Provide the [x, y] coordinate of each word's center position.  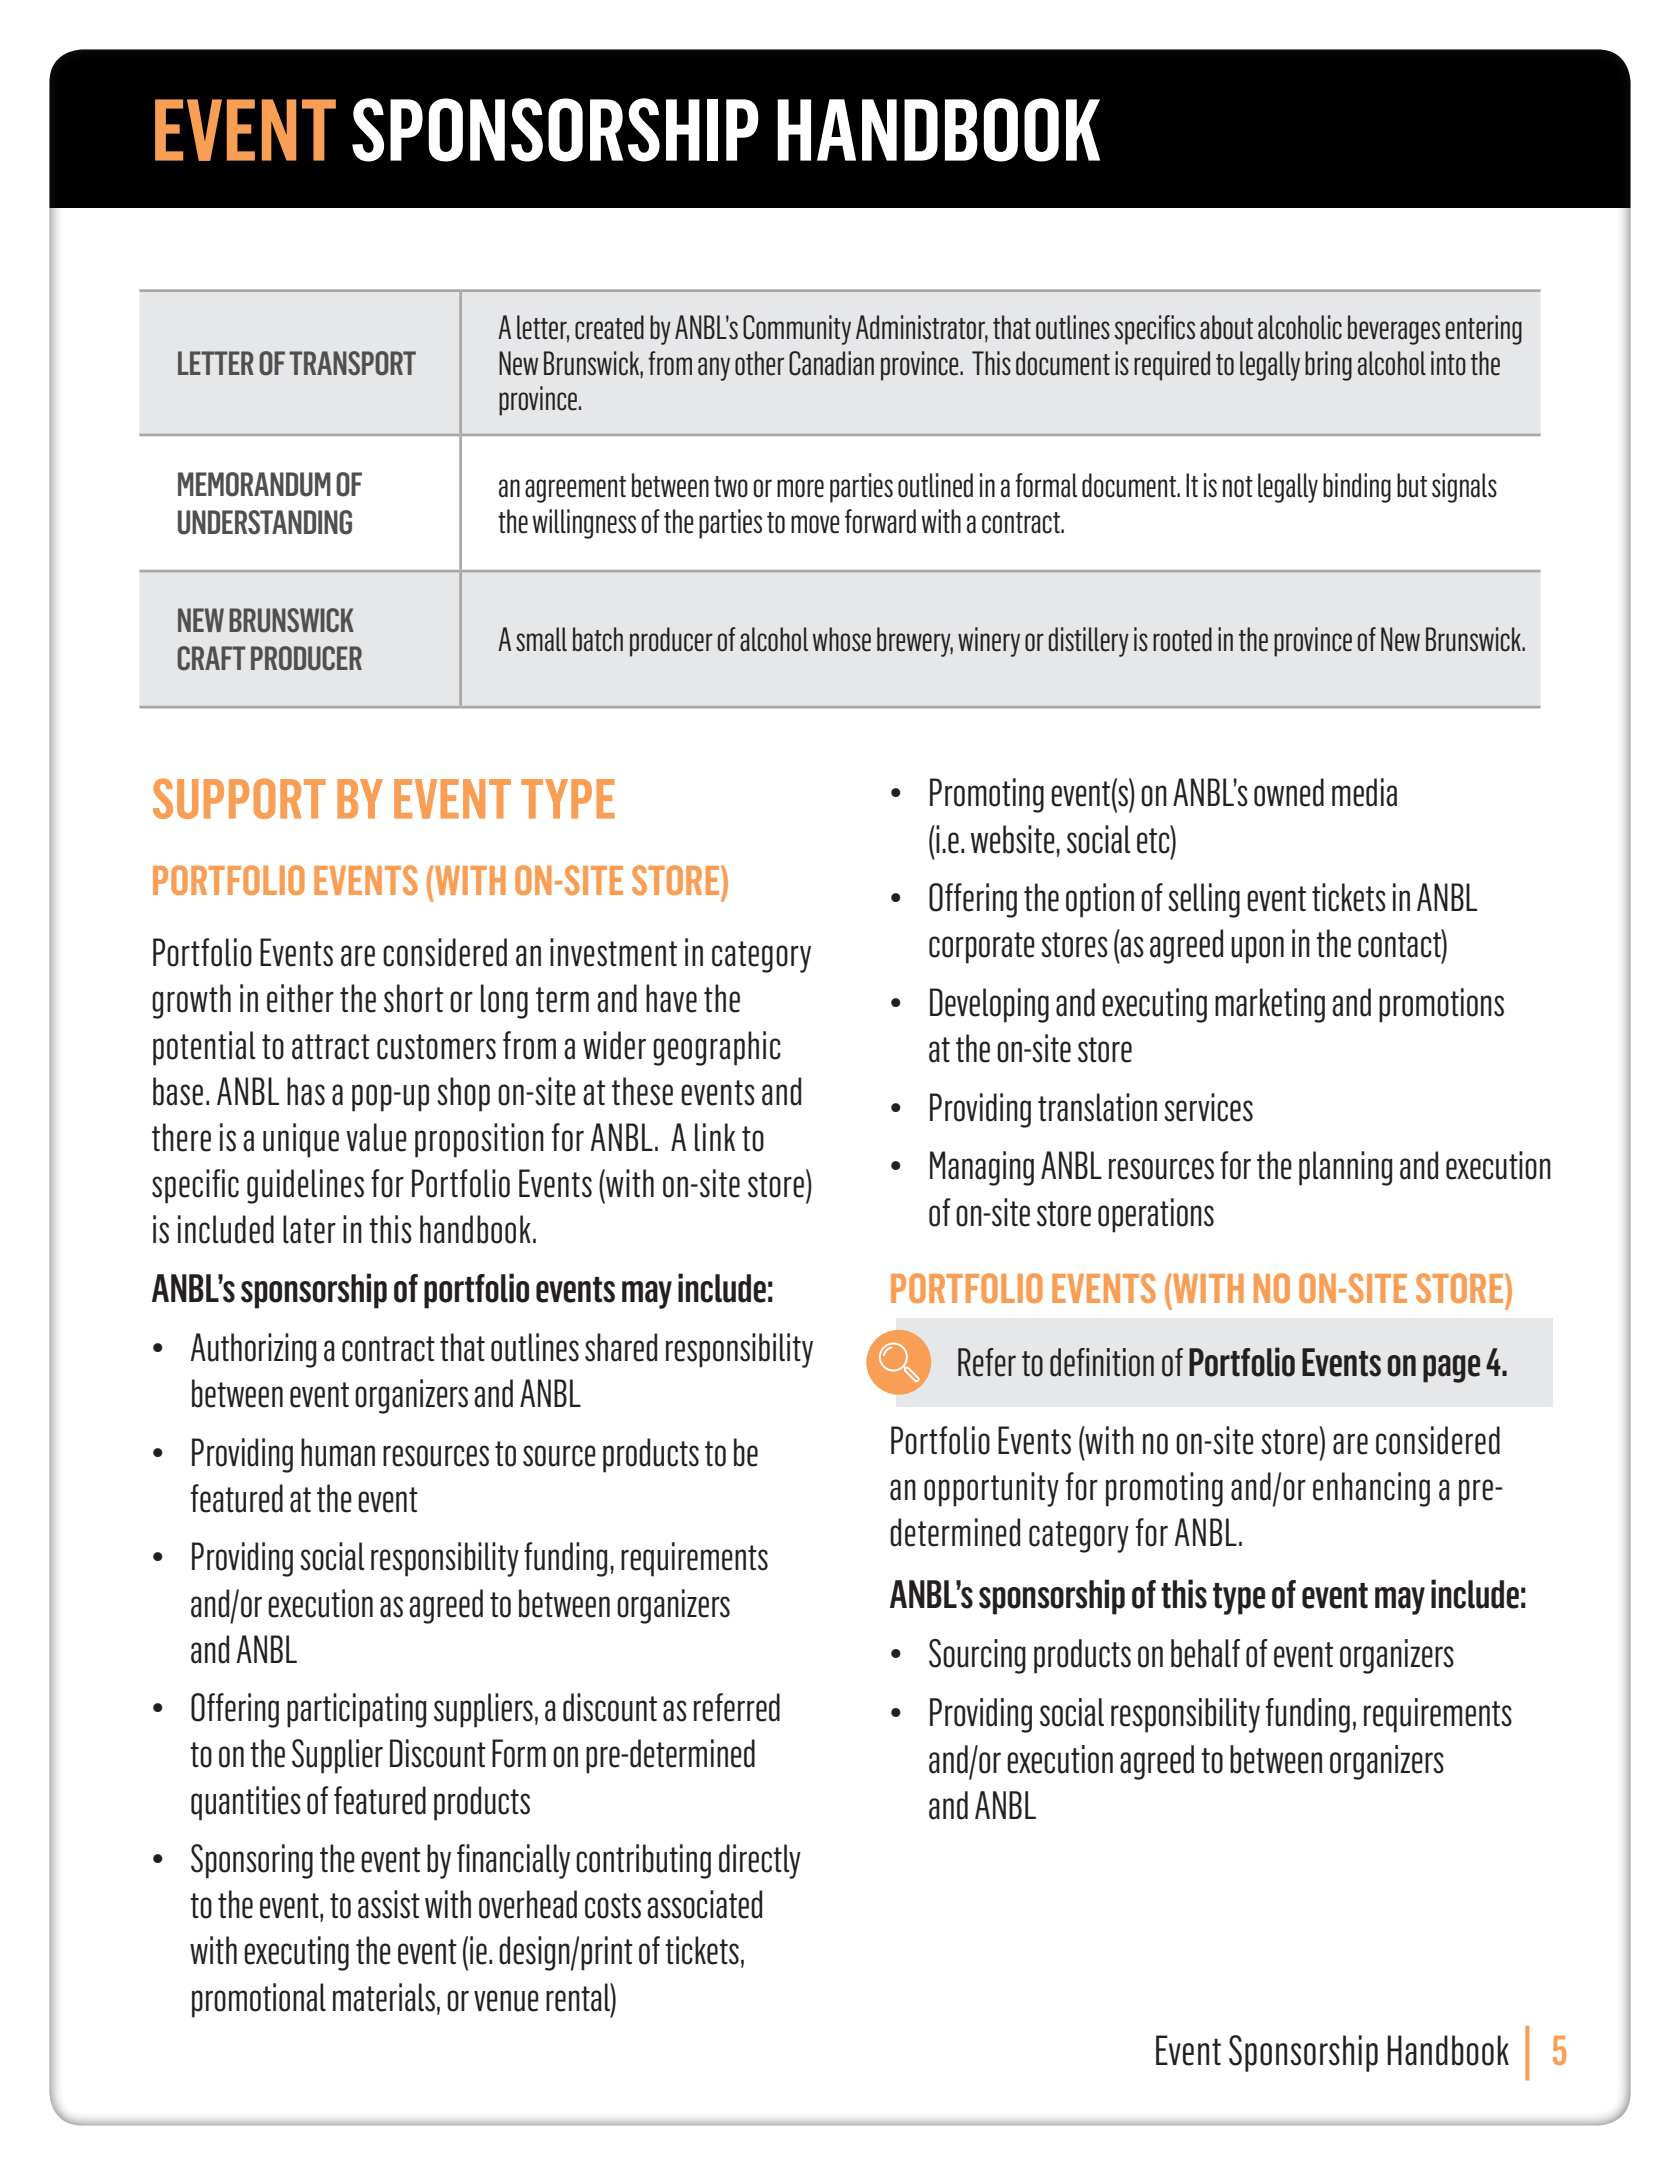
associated [704, 1904]
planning [1345, 1168]
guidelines [305, 1186]
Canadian [831, 363]
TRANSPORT [352, 363]
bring [1328, 366]
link [715, 1137]
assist [389, 1904]
